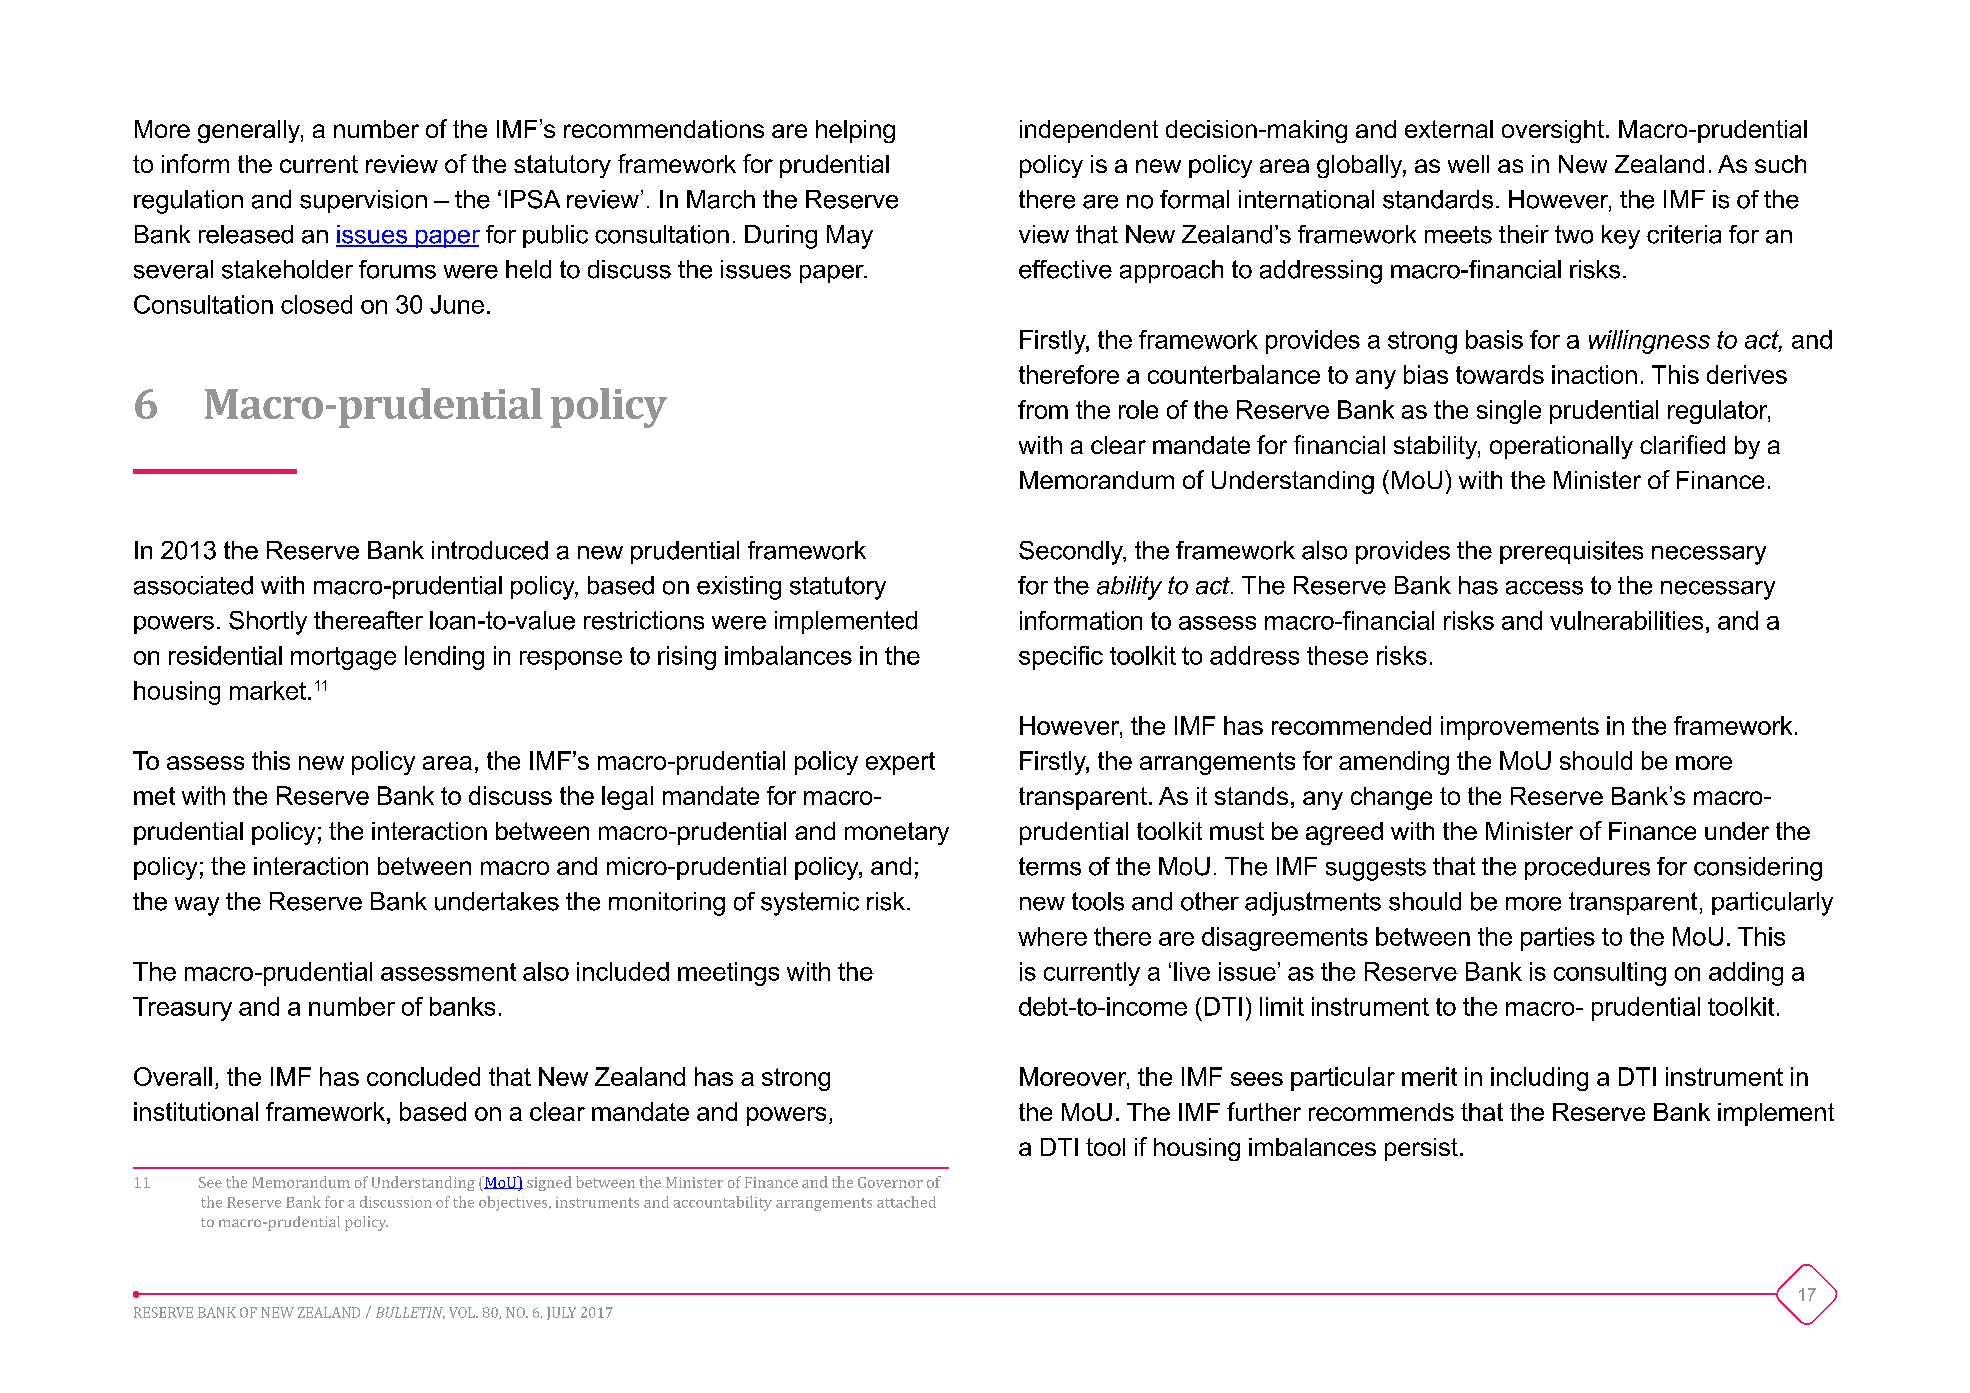 The width and height of the image is (1970, 1393). What do you see at coordinates (897, 833) in the image?
I see `monetary` at bounding box center [897, 833].
